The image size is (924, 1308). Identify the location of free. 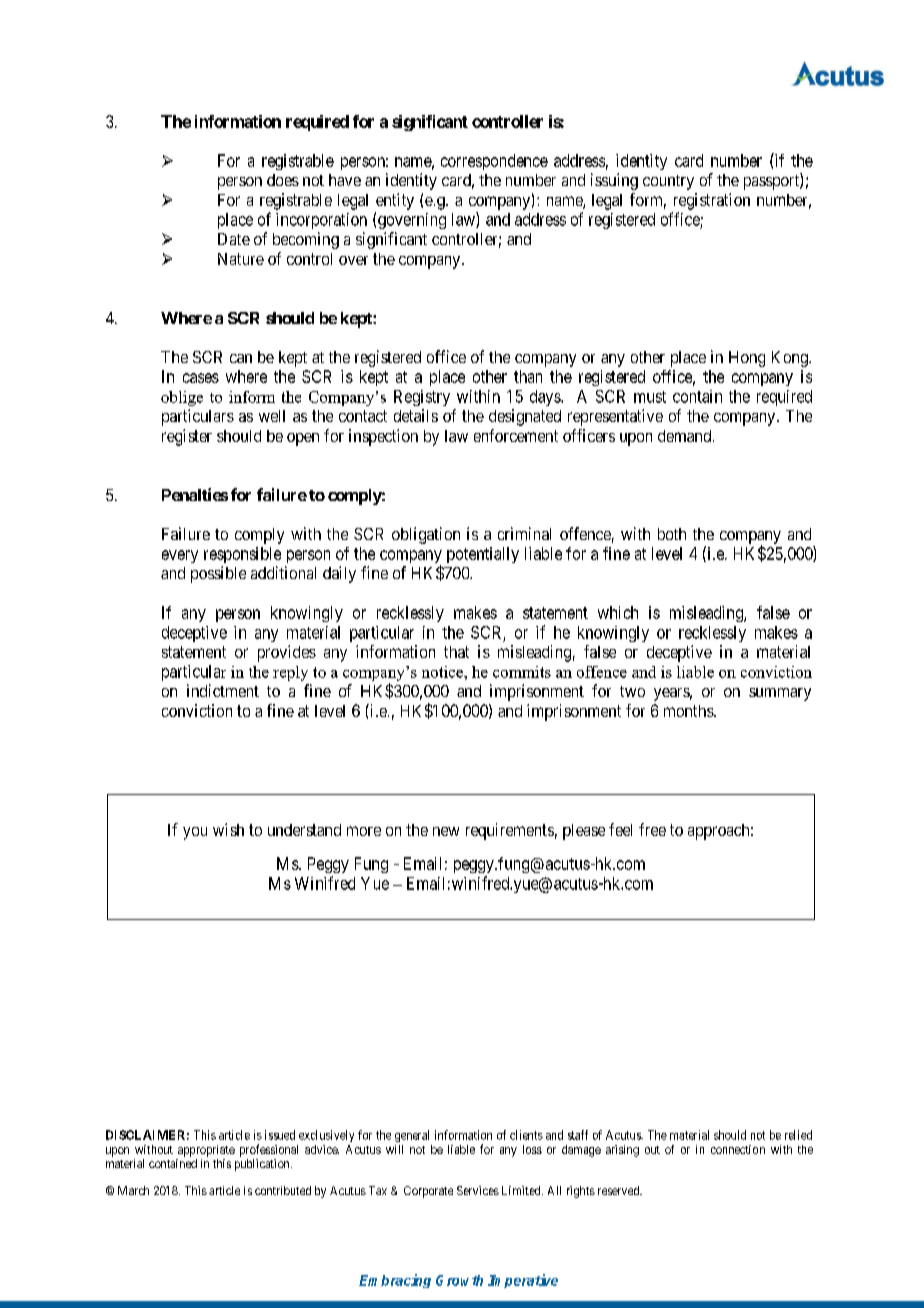
(652, 829).
